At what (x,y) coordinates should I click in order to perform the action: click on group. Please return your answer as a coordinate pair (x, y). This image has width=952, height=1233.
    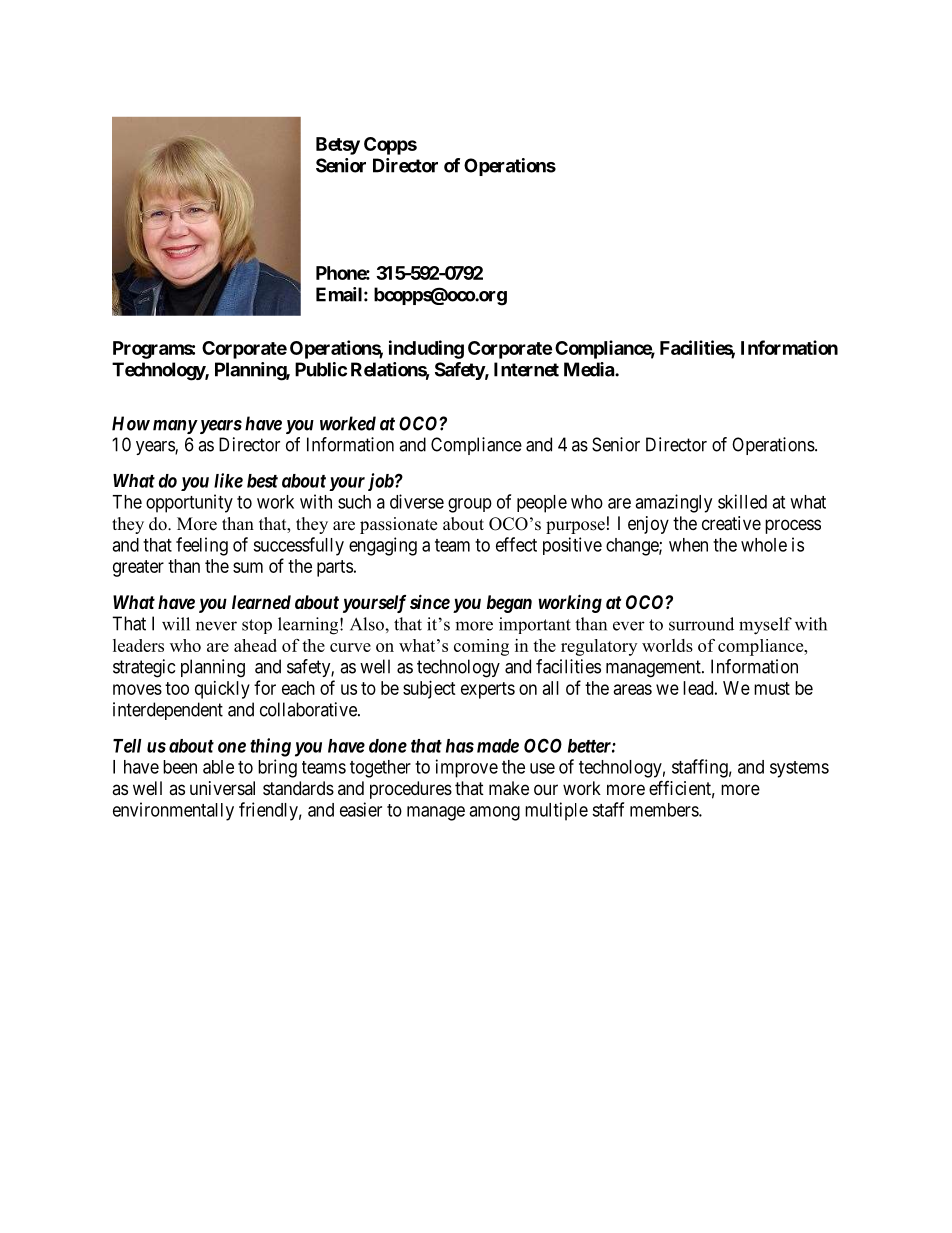
    Looking at the image, I should click on (470, 505).
